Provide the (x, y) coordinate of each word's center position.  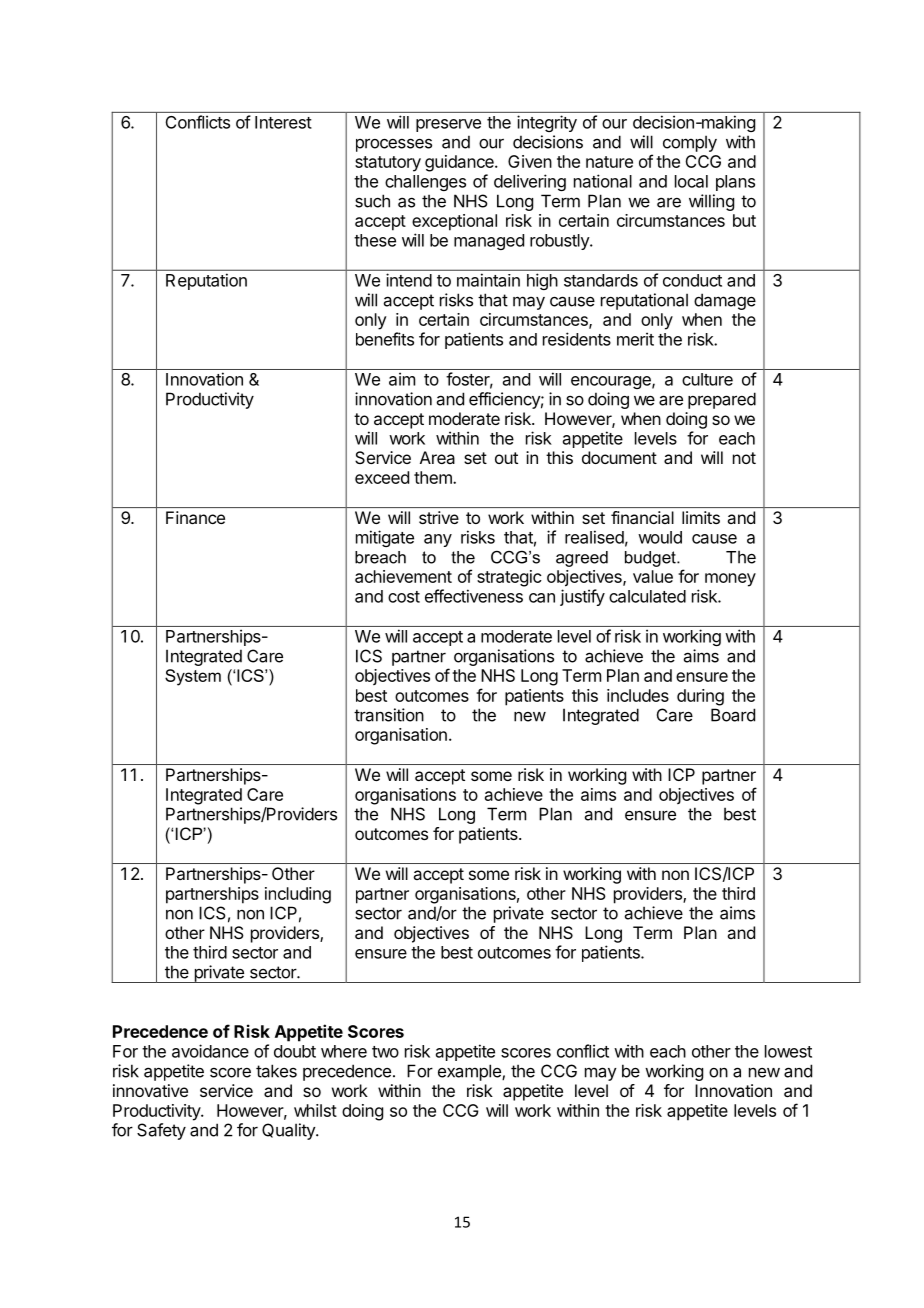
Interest (283, 122)
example (470, 1072)
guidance (460, 163)
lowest (788, 1051)
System (193, 677)
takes (276, 1071)
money (730, 580)
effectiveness (474, 596)
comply (690, 143)
